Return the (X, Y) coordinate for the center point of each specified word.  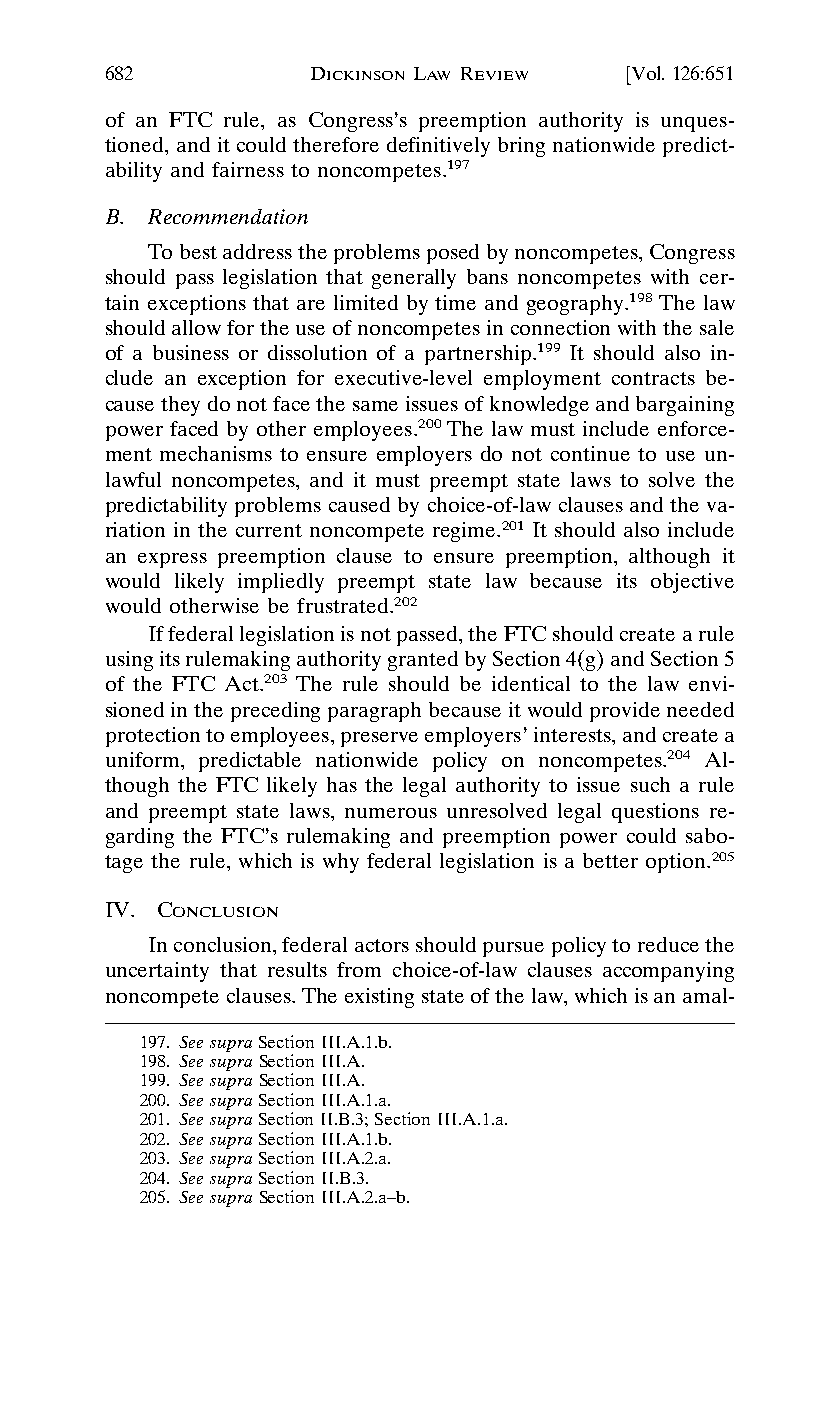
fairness (248, 169)
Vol (646, 73)
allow (196, 327)
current (269, 530)
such (650, 784)
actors (382, 945)
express (172, 560)
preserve (379, 739)
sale (717, 327)
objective (692, 583)
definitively (438, 147)
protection (153, 737)
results (297, 969)
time (455, 302)
